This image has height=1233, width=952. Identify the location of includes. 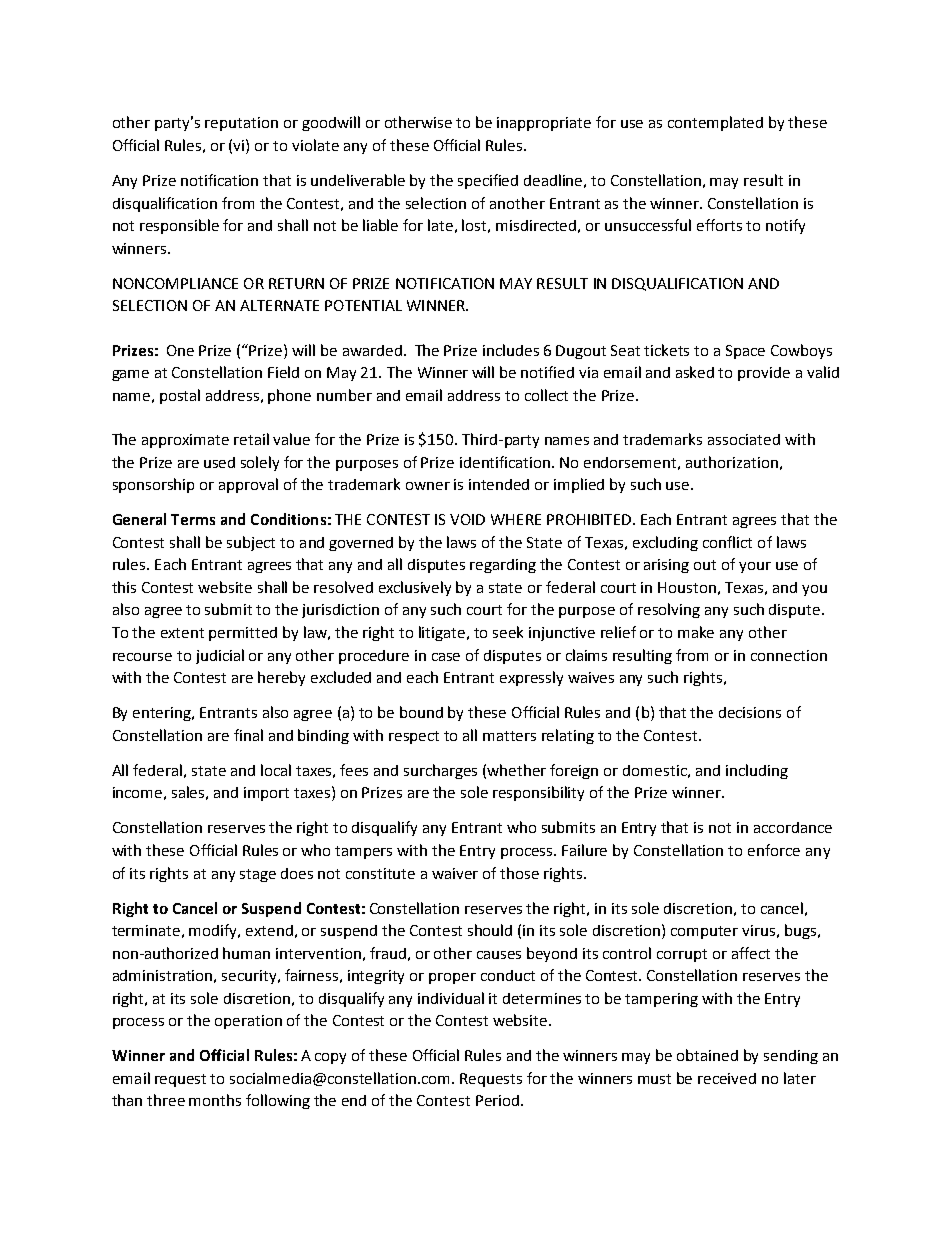
(511, 350).
